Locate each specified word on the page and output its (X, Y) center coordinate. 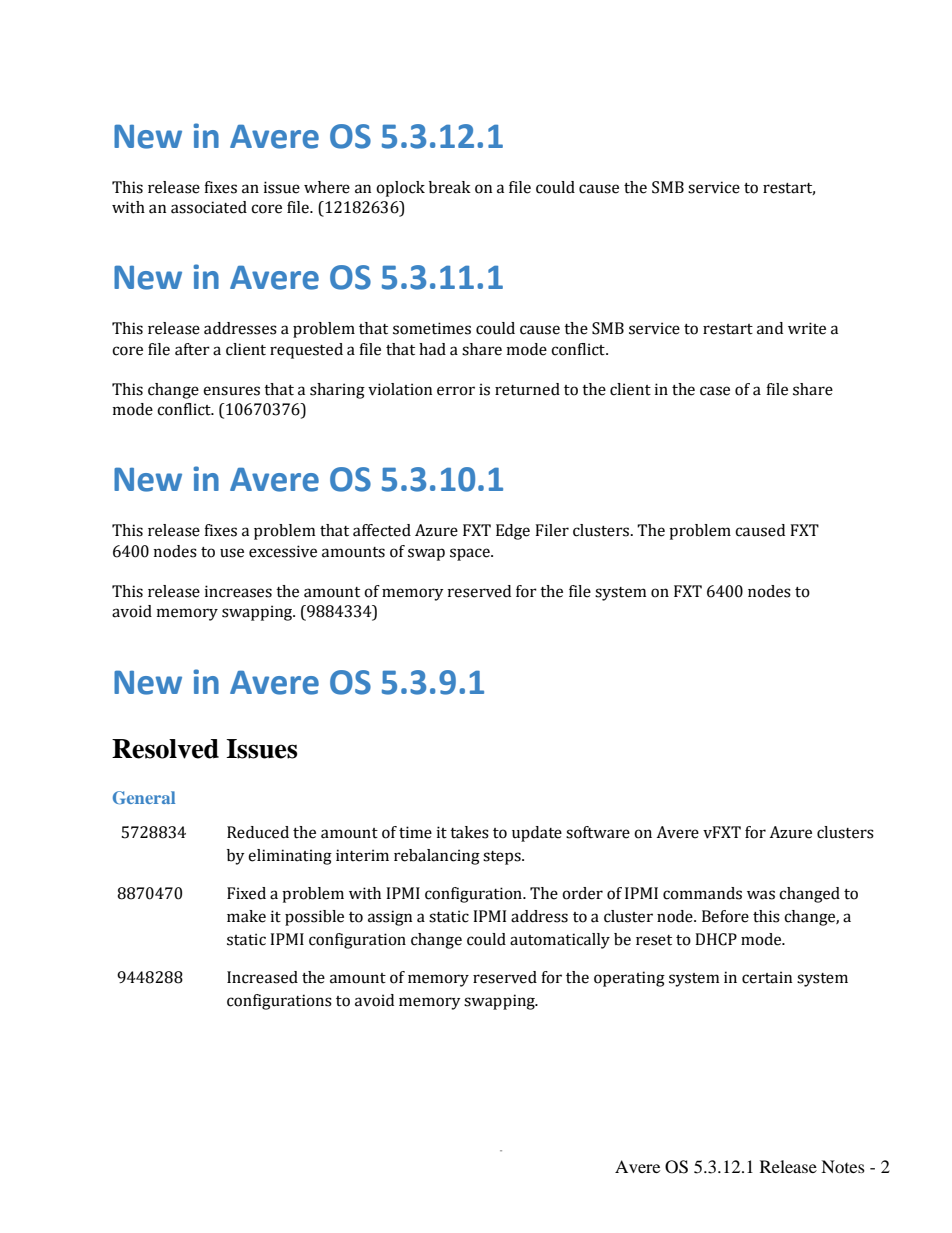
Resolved (165, 749)
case (715, 391)
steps (503, 858)
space (471, 554)
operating (629, 979)
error (456, 391)
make (246, 916)
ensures (231, 391)
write (807, 328)
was (761, 895)
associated (209, 207)
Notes (843, 1166)
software (598, 832)
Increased (262, 977)
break (450, 187)
